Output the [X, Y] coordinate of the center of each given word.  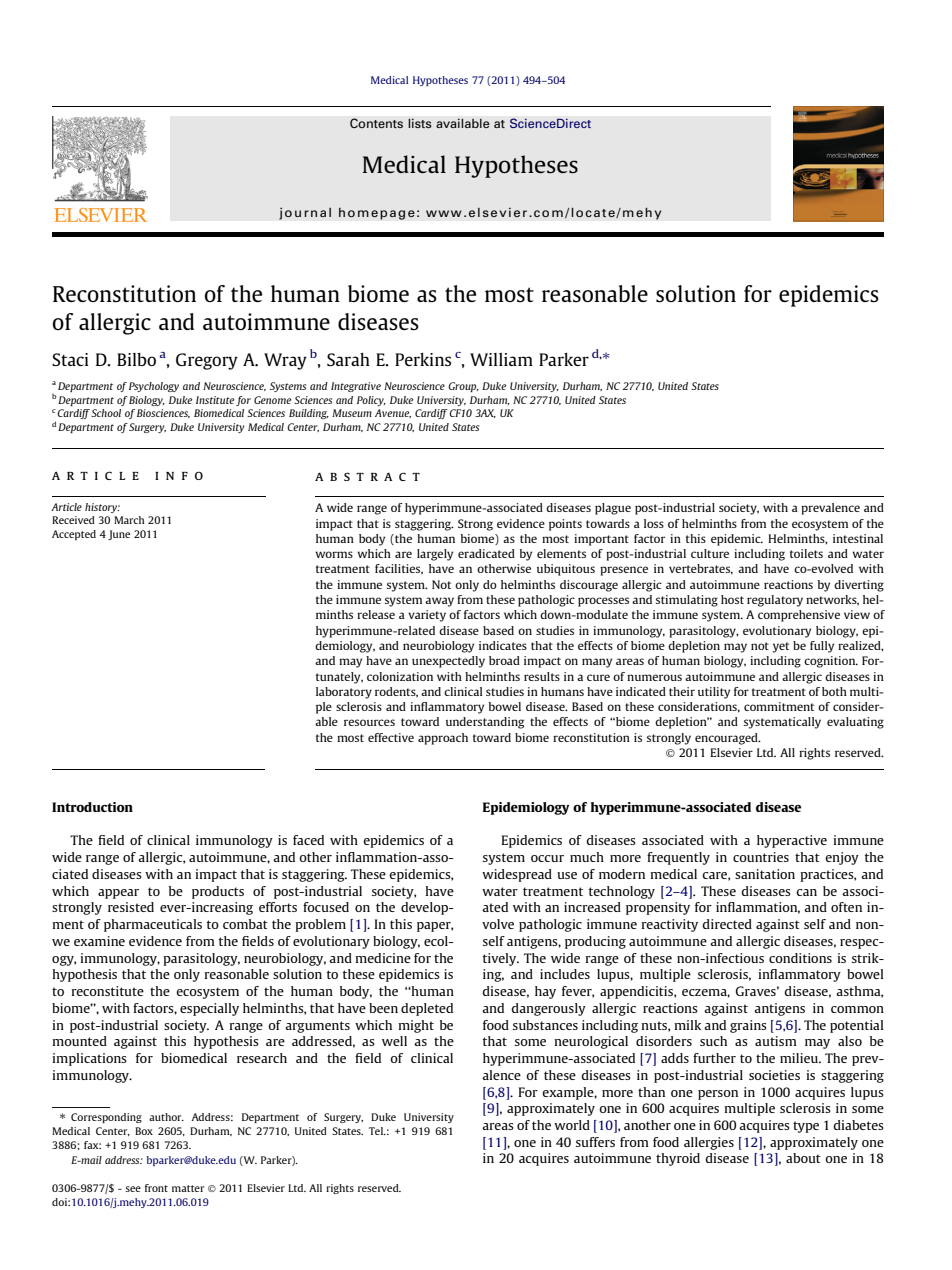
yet [781, 647]
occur [547, 858]
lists [420, 123]
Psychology [154, 387]
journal [305, 213]
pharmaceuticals [153, 925]
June [119, 535]
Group [463, 387]
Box [144, 1131]
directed [727, 924]
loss [654, 523]
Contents [376, 123]
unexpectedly [448, 662]
